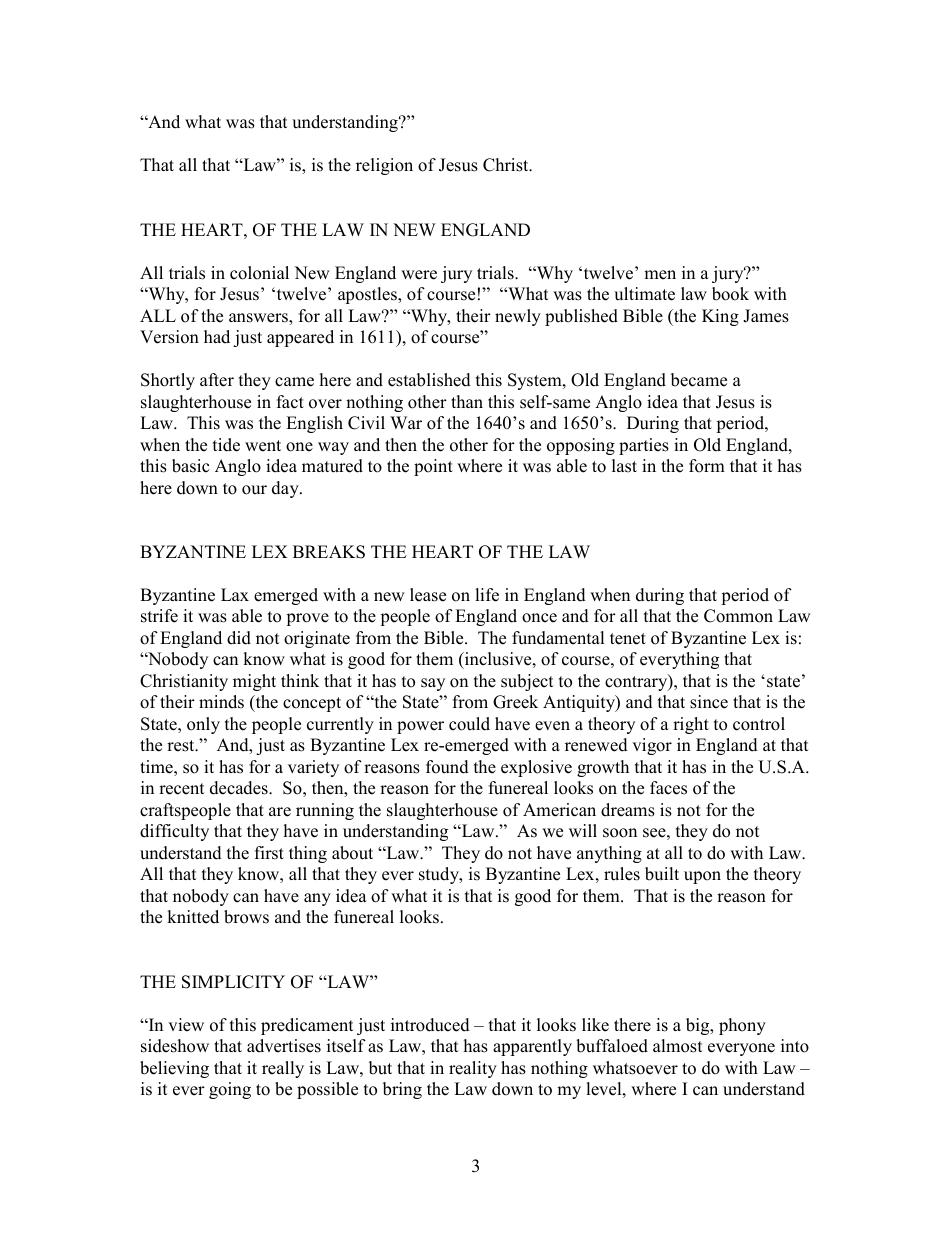  What do you see at coordinates (239, 638) in the screenshot?
I see `did` at bounding box center [239, 638].
